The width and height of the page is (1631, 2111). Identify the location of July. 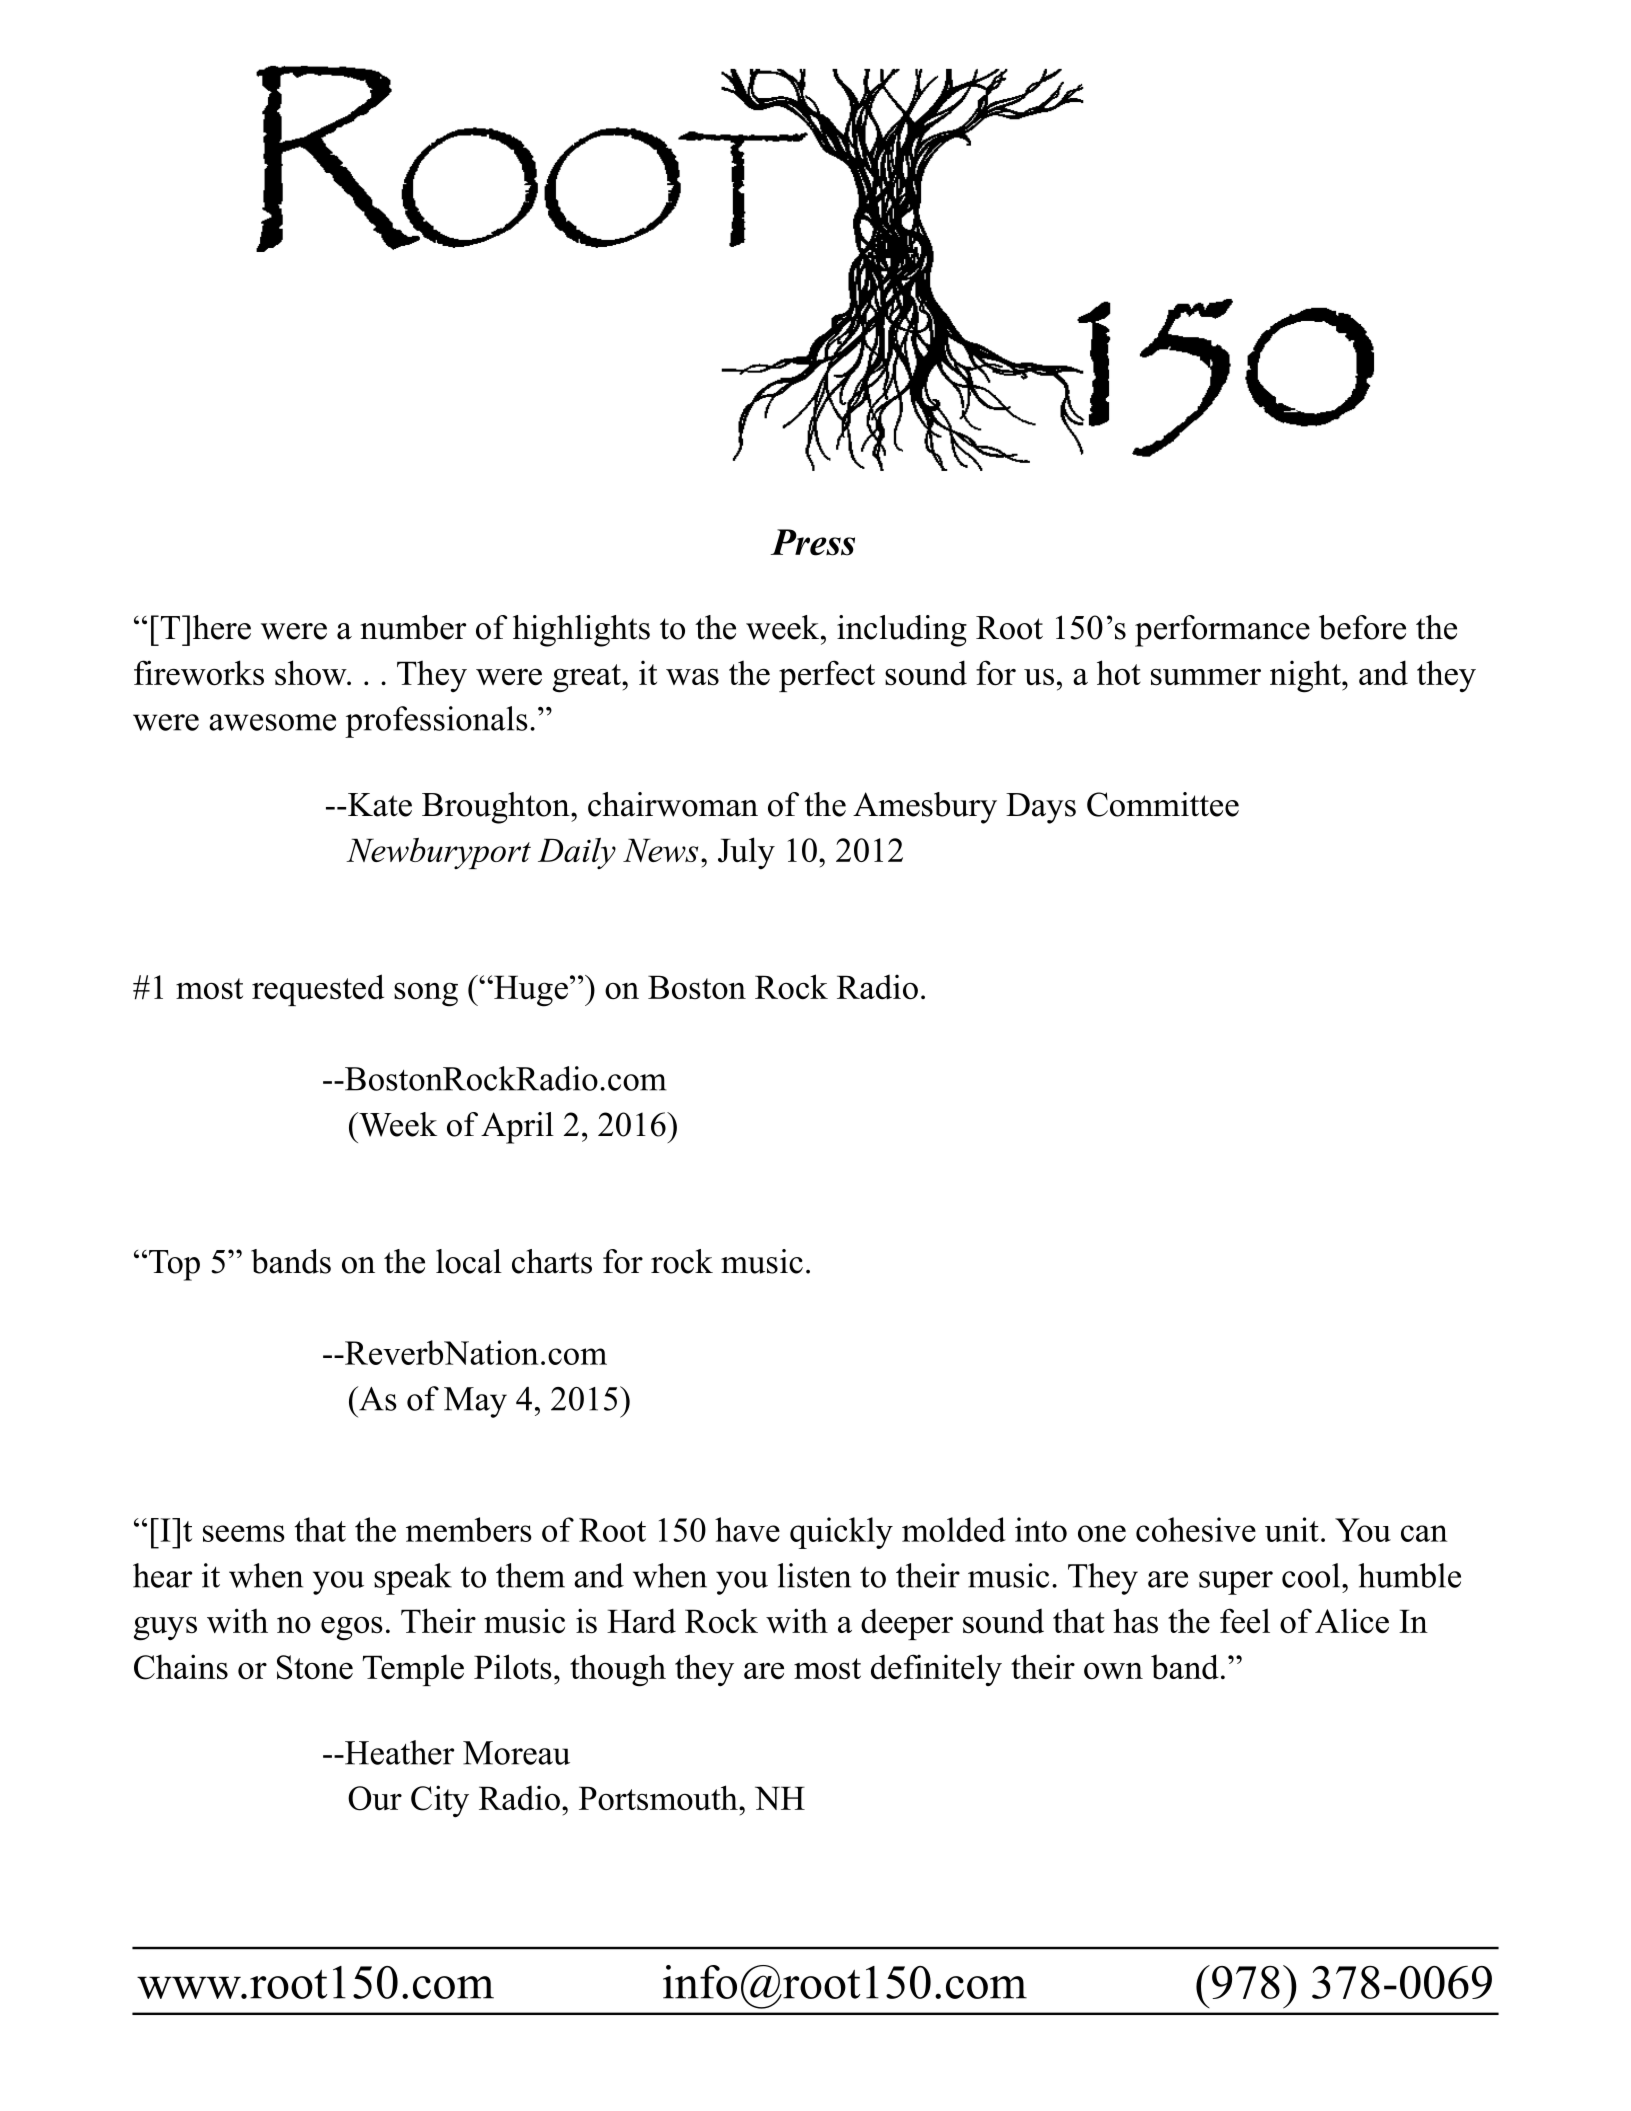
(746, 853).
